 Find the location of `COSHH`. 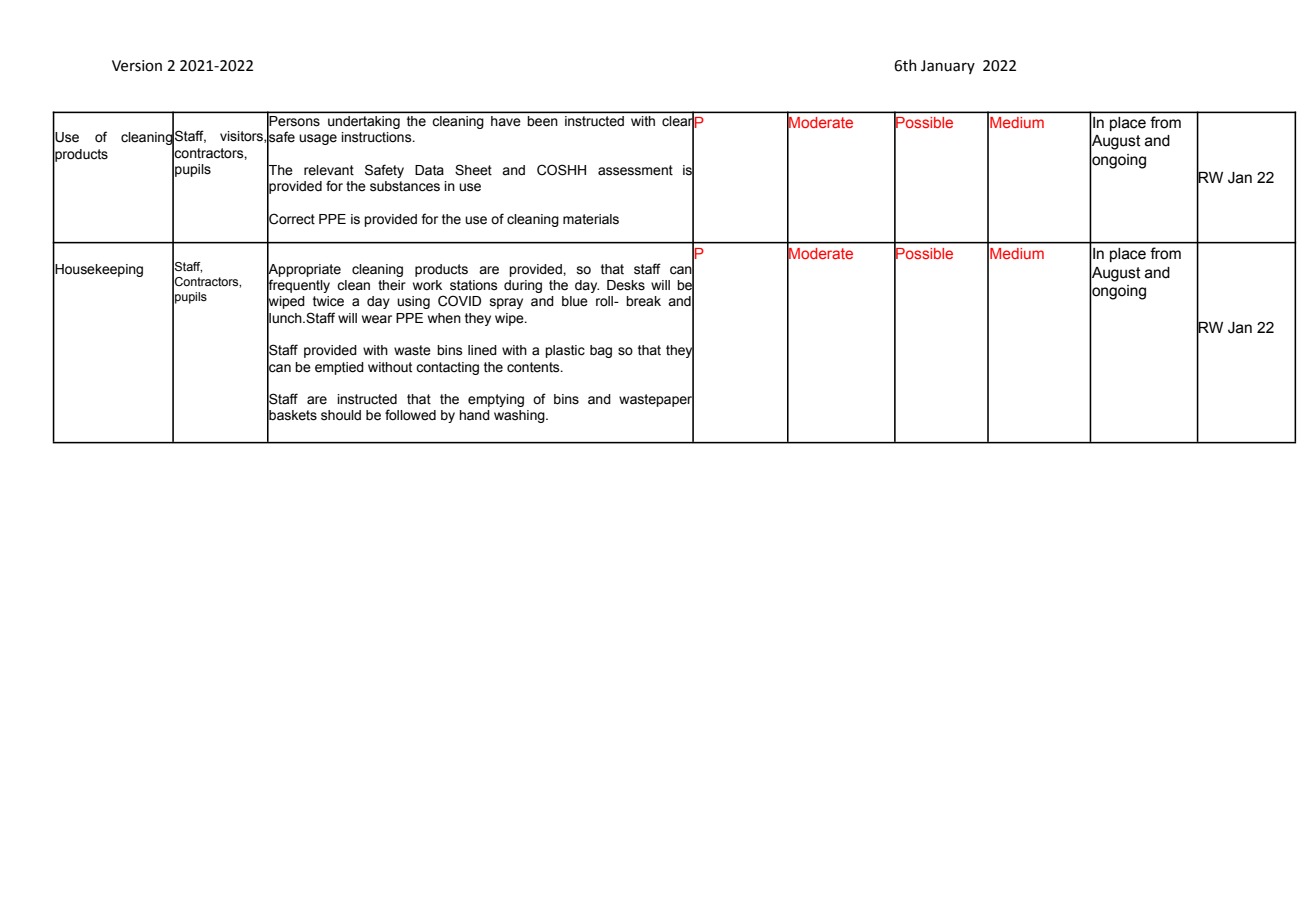

COSHH is located at coordinates (561, 170).
